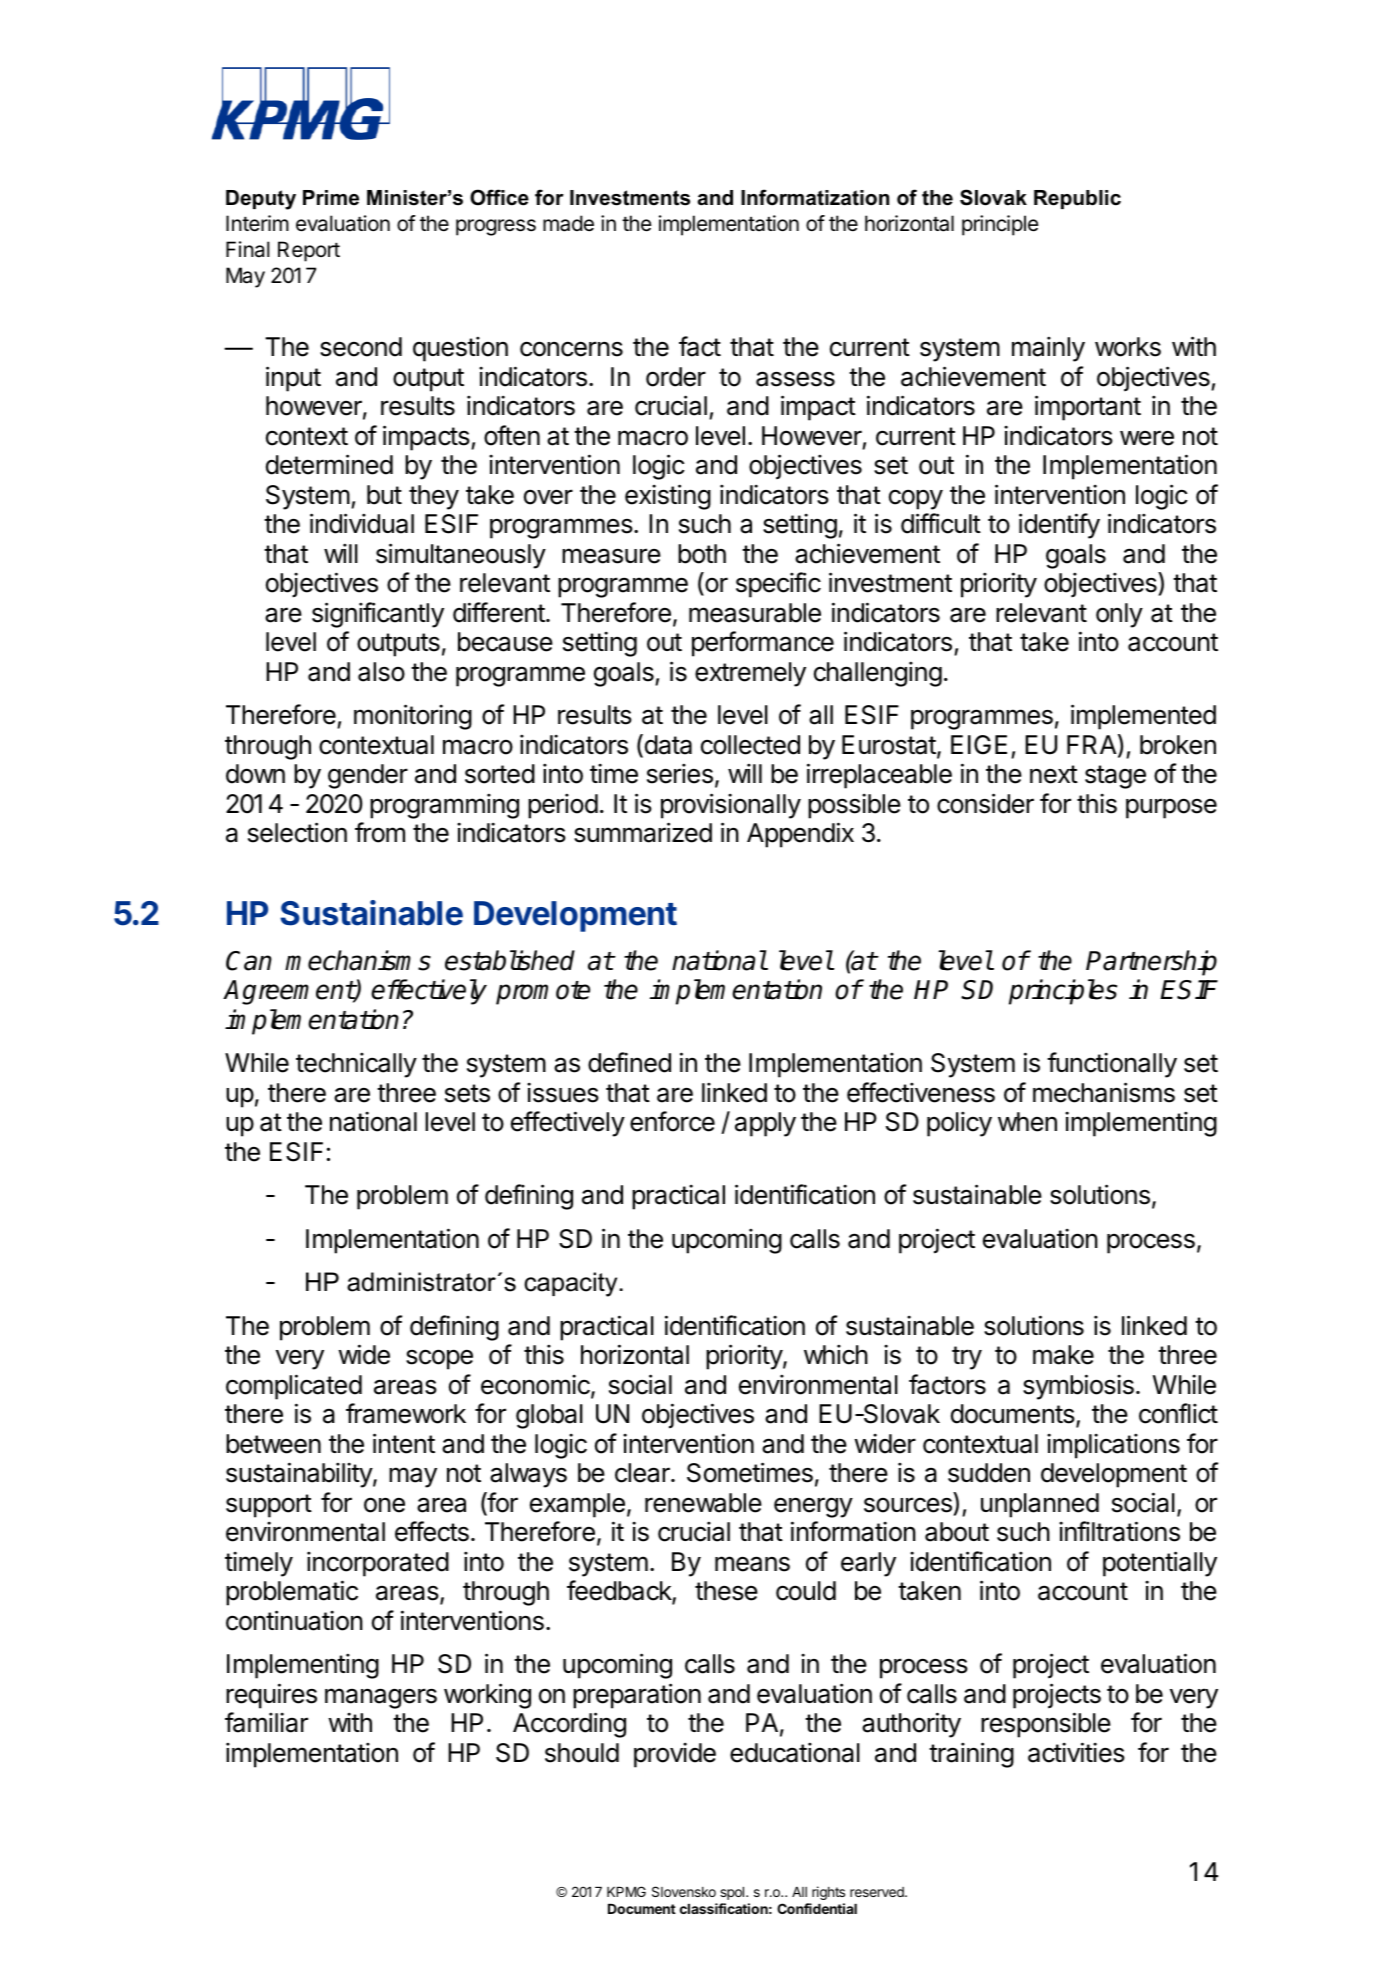  I want to click on Republic, so click(1077, 199).
